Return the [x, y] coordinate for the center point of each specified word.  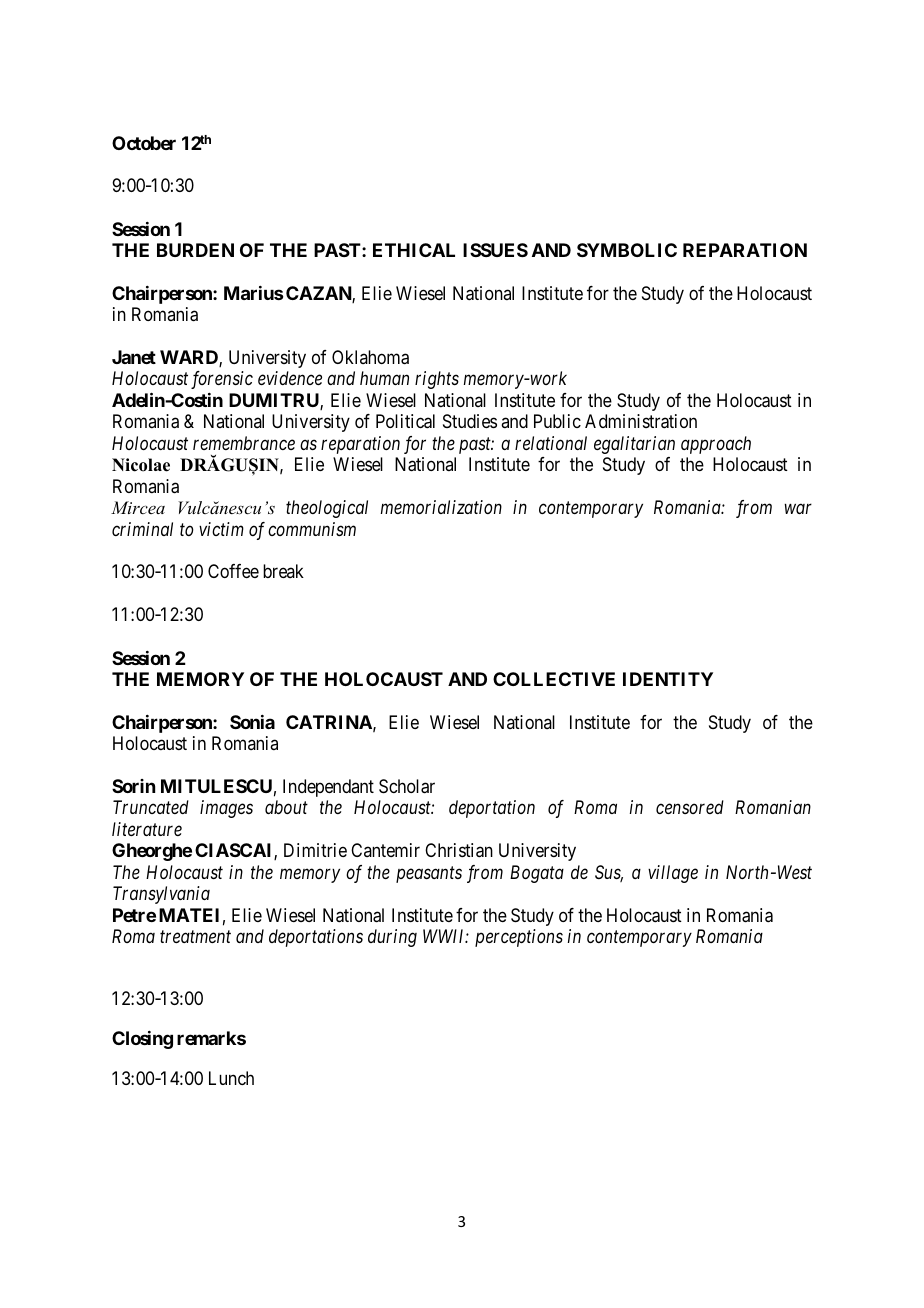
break [283, 571]
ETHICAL [414, 250]
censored [690, 807]
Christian [459, 850]
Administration [641, 421]
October [144, 143]
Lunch [231, 1078]
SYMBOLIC [627, 250]
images [226, 809]
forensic [222, 380]
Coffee [233, 571]
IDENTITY [668, 679]
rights [437, 380]
